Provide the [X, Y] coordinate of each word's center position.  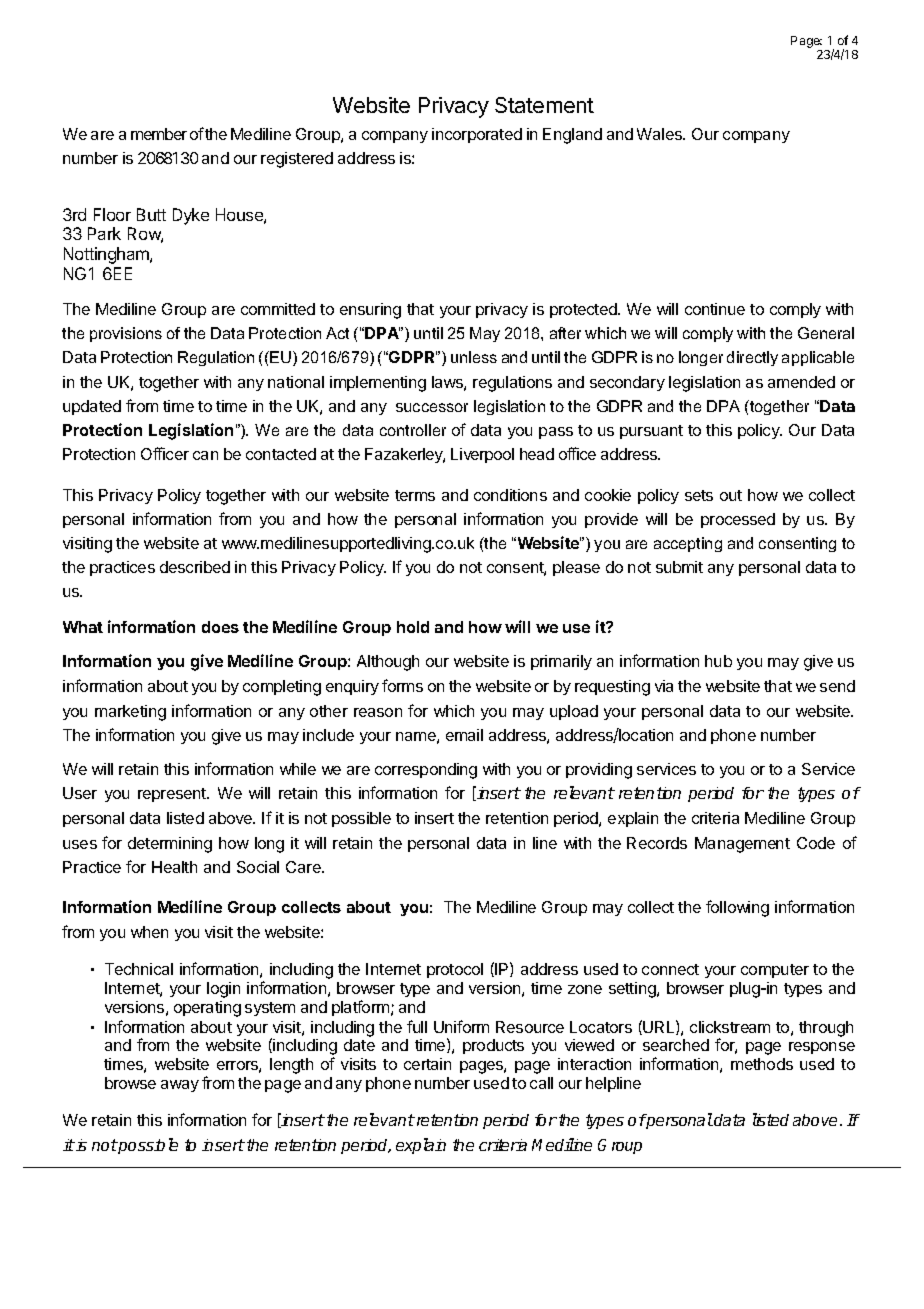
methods [762, 1064]
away [180, 1086]
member [159, 134]
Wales [661, 134]
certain [427, 1064]
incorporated [477, 135]
